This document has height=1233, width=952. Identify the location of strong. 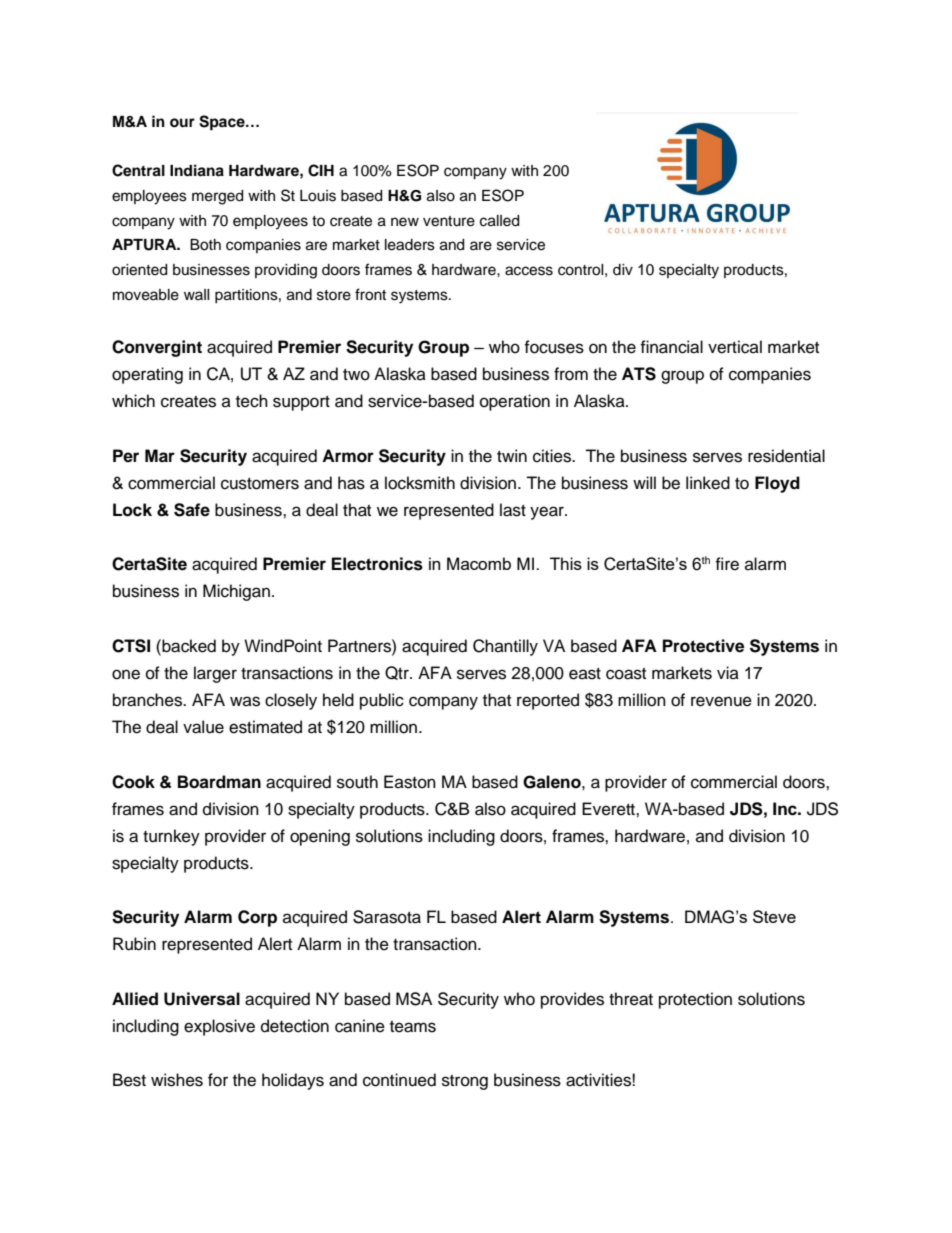
(465, 1082).
